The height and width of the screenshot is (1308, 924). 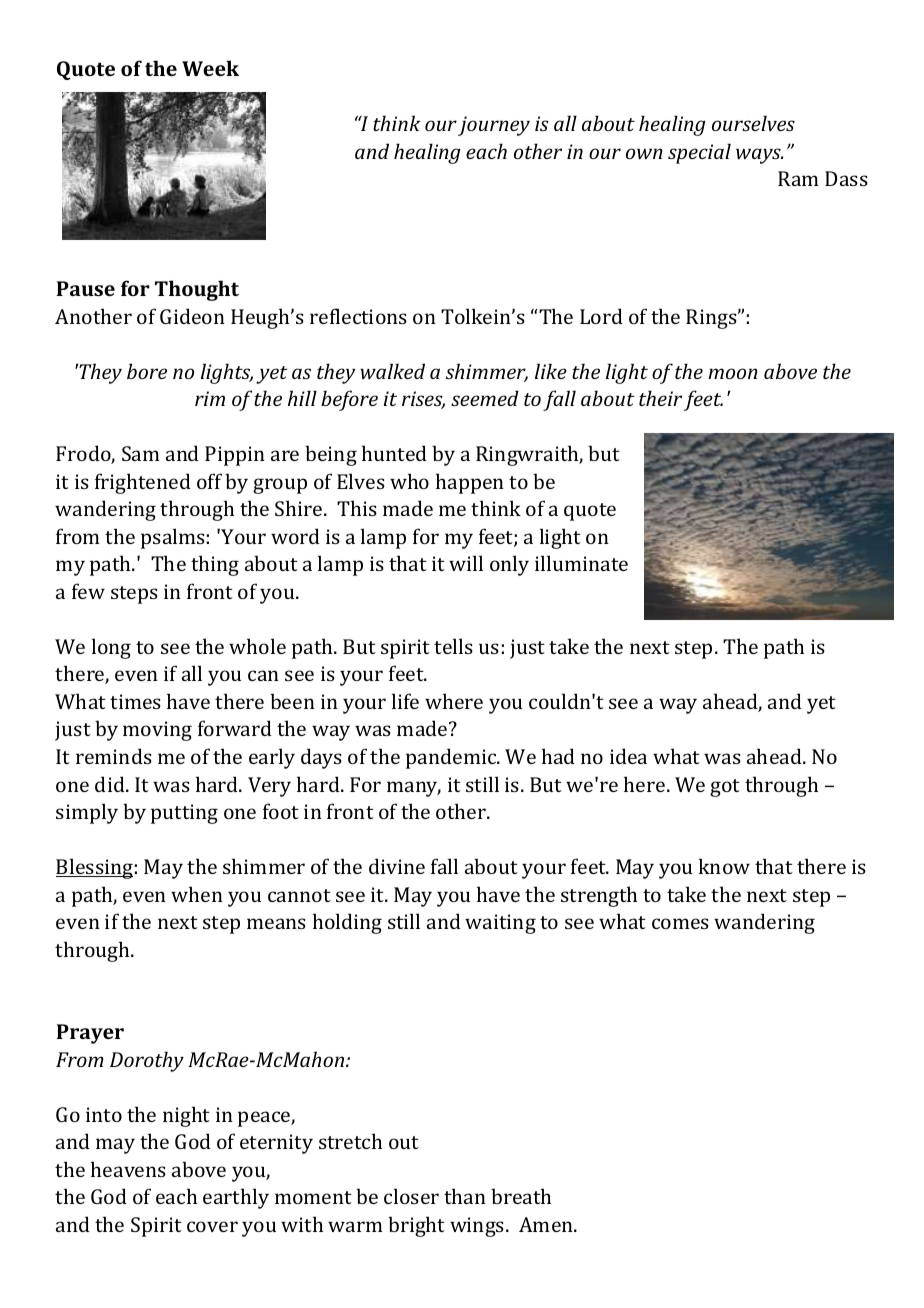 What do you see at coordinates (111, 648) in the screenshot?
I see `long` at bounding box center [111, 648].
